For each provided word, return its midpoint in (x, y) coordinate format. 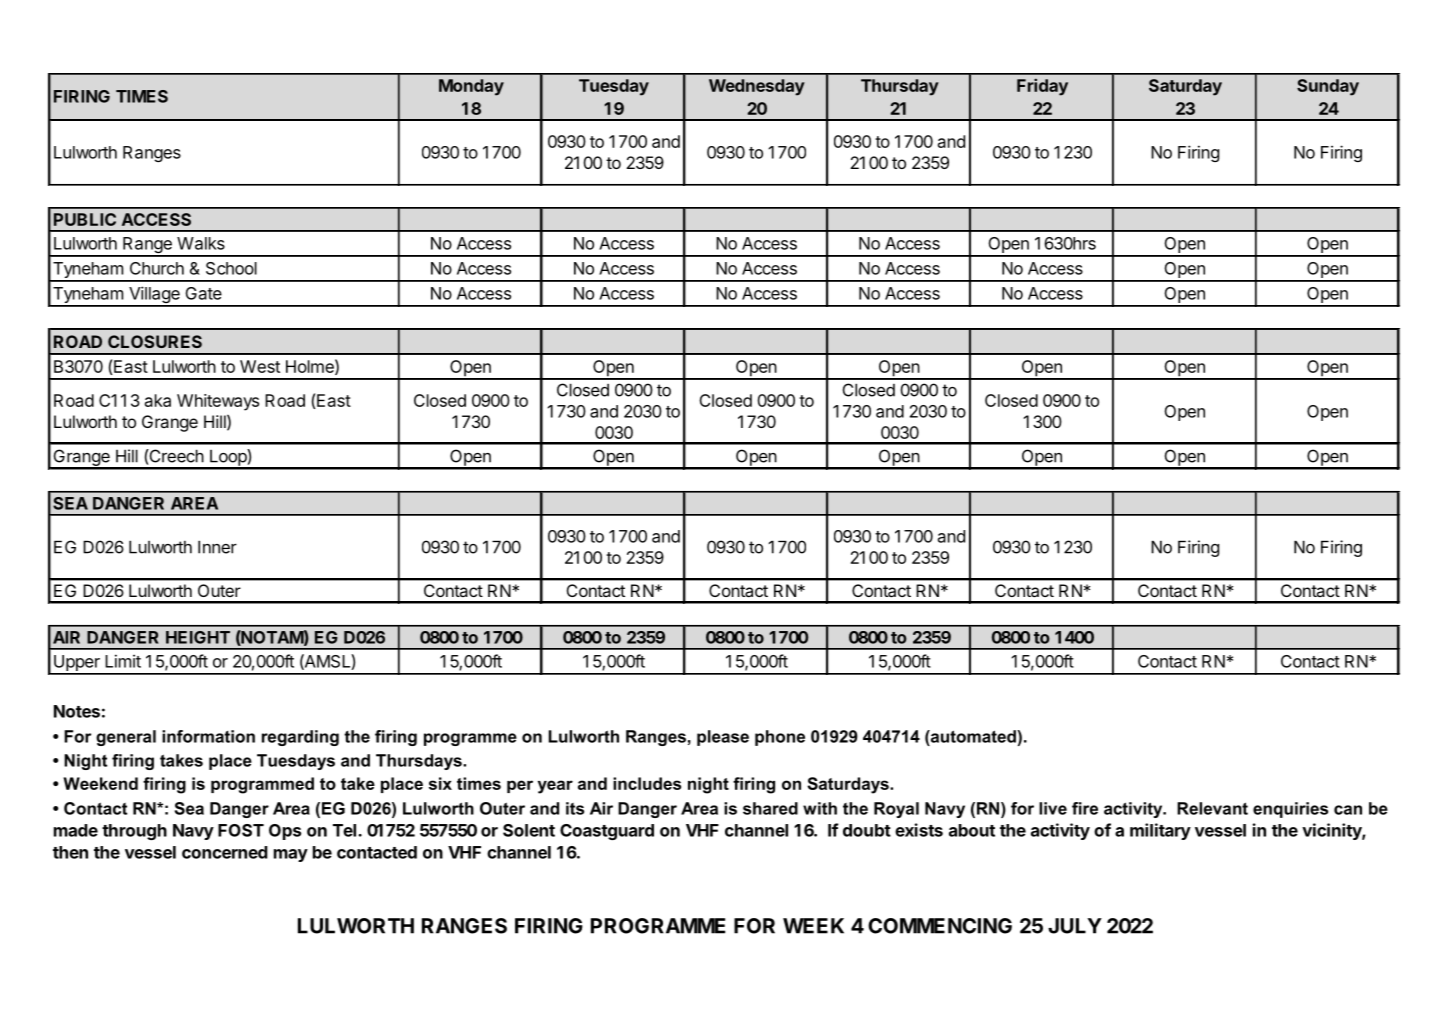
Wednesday (757, 87)
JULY (1075, 926)
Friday (1042, 87)
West (260, 366)
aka (158, 400)
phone (780, 738)
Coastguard (607, 832)
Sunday (1328, 87)
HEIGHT (198, 637)
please (723, 738)
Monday (471, 87)
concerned (225, 852)
